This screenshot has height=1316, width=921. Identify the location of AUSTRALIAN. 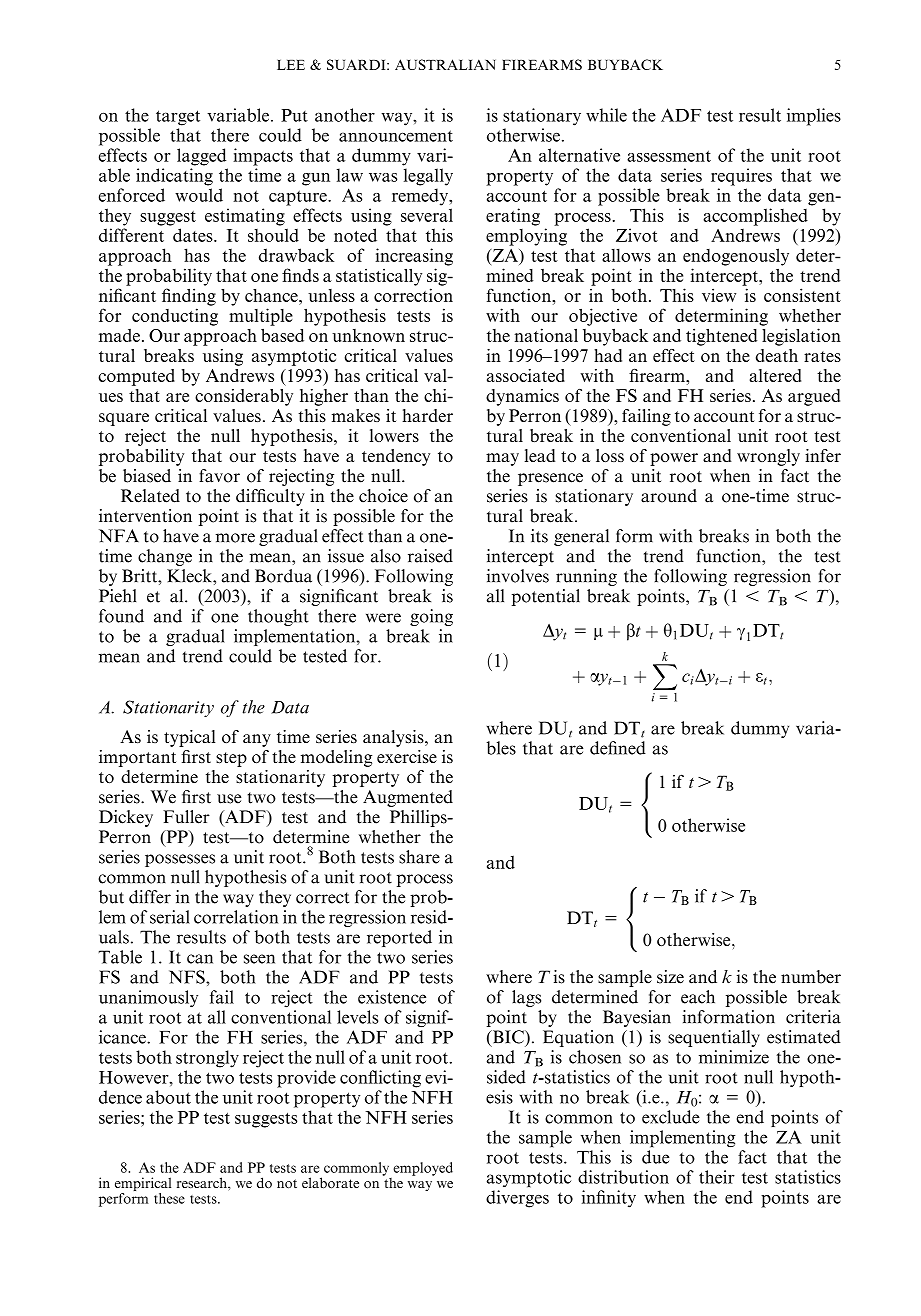
(445, 64).
